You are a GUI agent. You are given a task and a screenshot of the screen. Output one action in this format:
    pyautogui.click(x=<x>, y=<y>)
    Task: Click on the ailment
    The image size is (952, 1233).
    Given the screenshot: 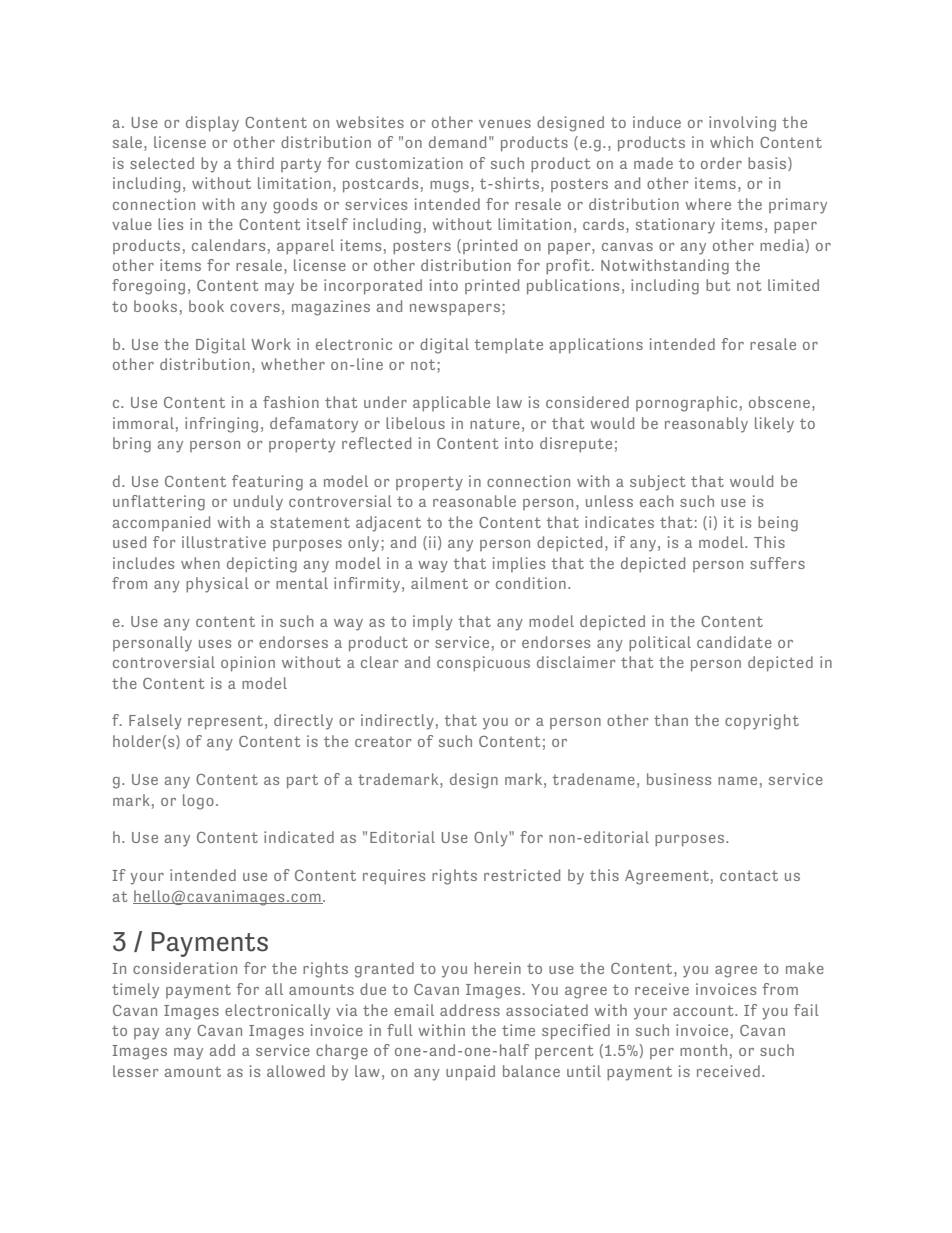 What is the action you would take?
    pyautogui.click(x=439, y=583)
